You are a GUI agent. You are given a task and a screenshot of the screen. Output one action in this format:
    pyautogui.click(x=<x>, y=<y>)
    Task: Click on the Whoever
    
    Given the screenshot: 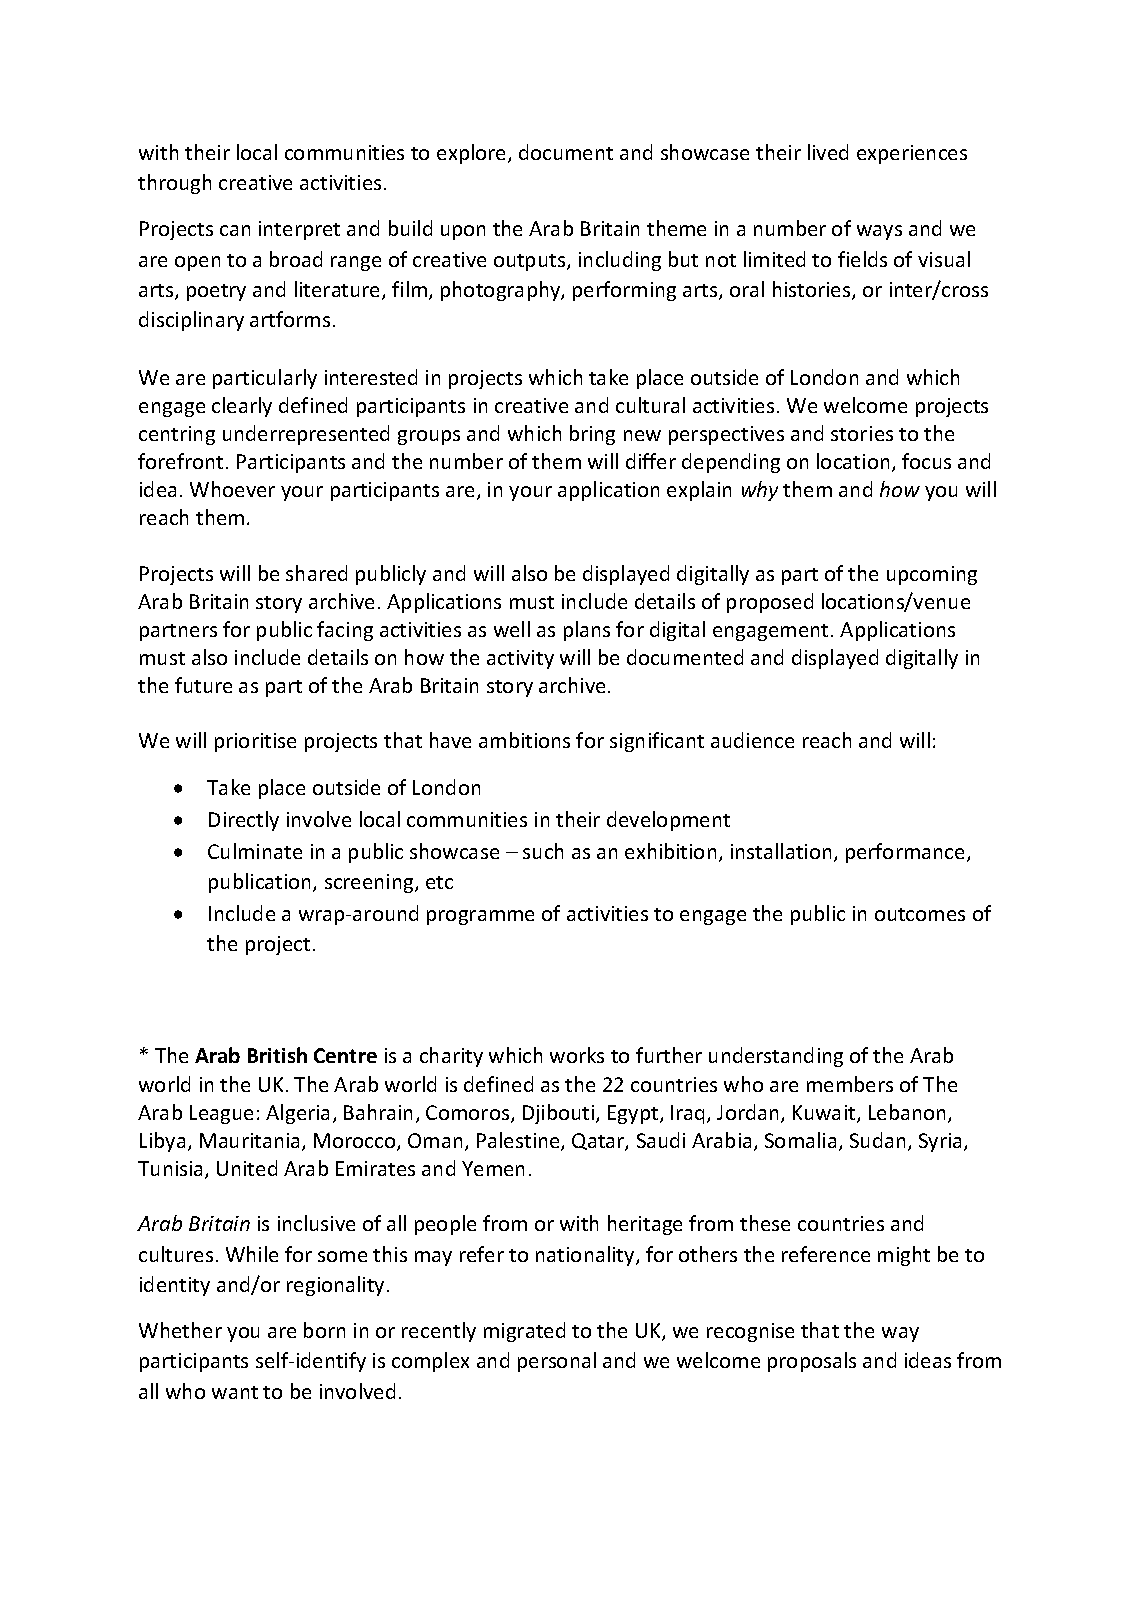 What is the action you would take?
    pyautogui.click(x=232, y=489)
